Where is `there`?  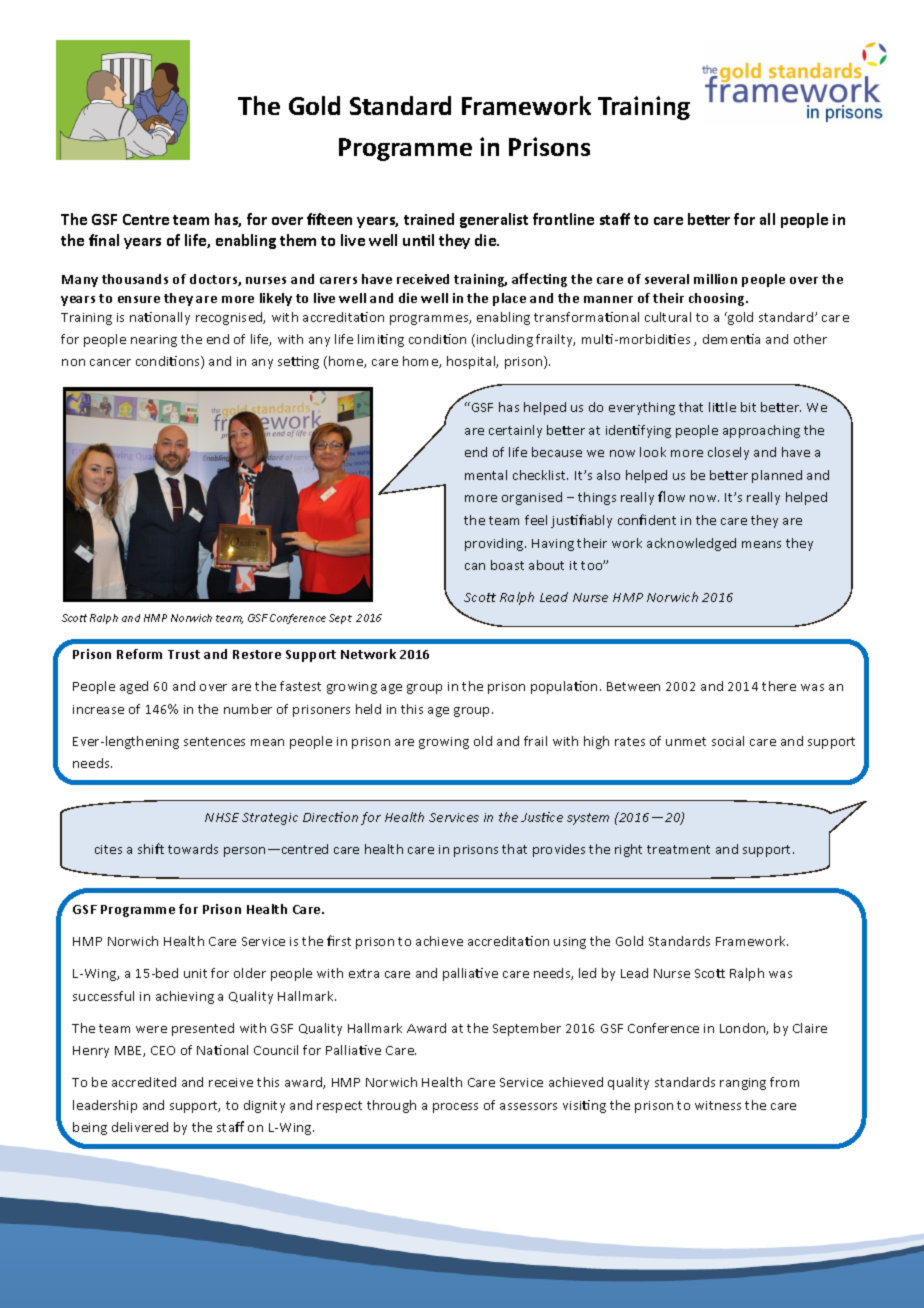
there is located at coordinates (779, 686).
